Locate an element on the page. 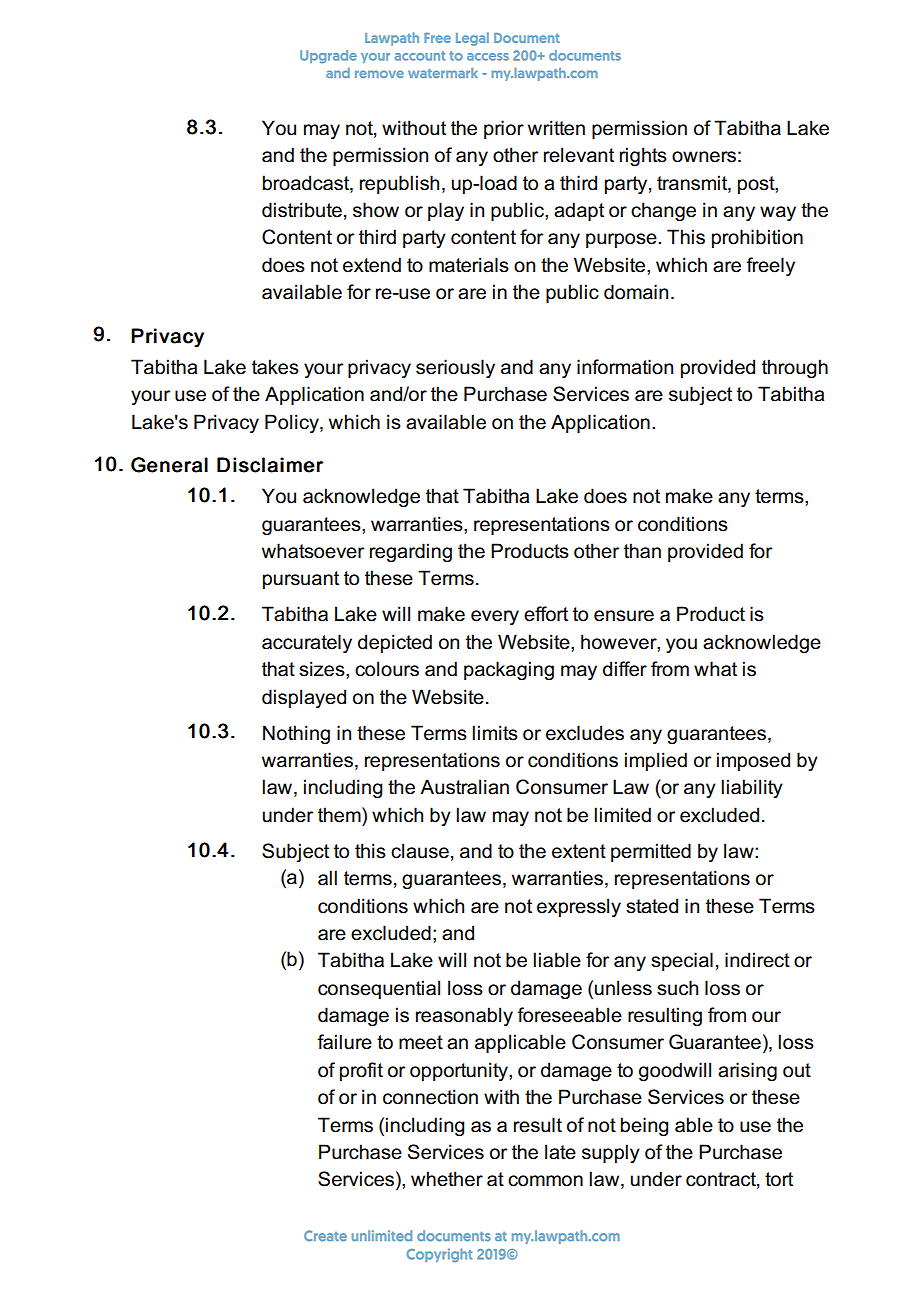  liability is located at coordinates (752, 788).
